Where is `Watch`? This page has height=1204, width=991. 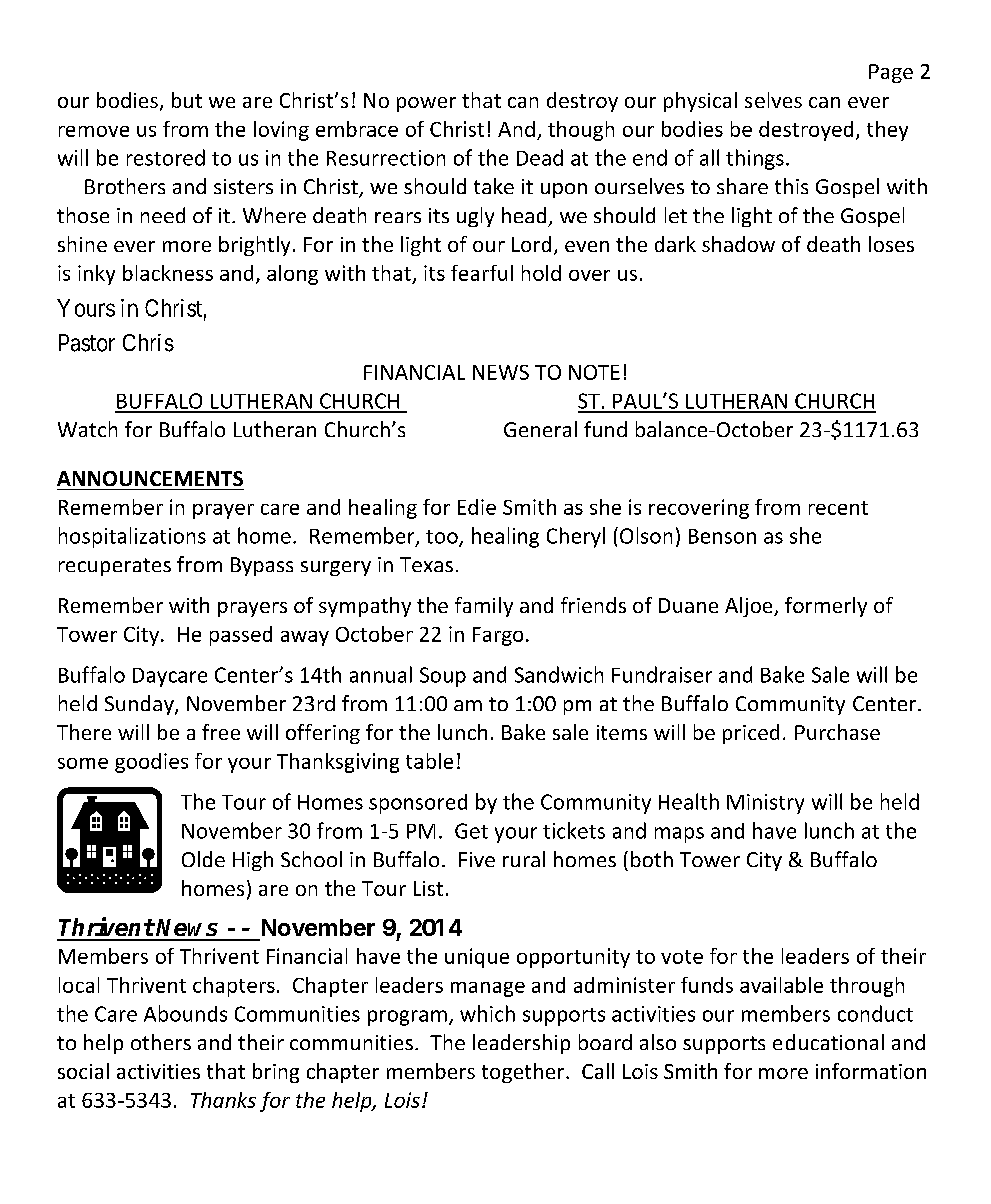
Watch is located at coordinates (87, 429).
